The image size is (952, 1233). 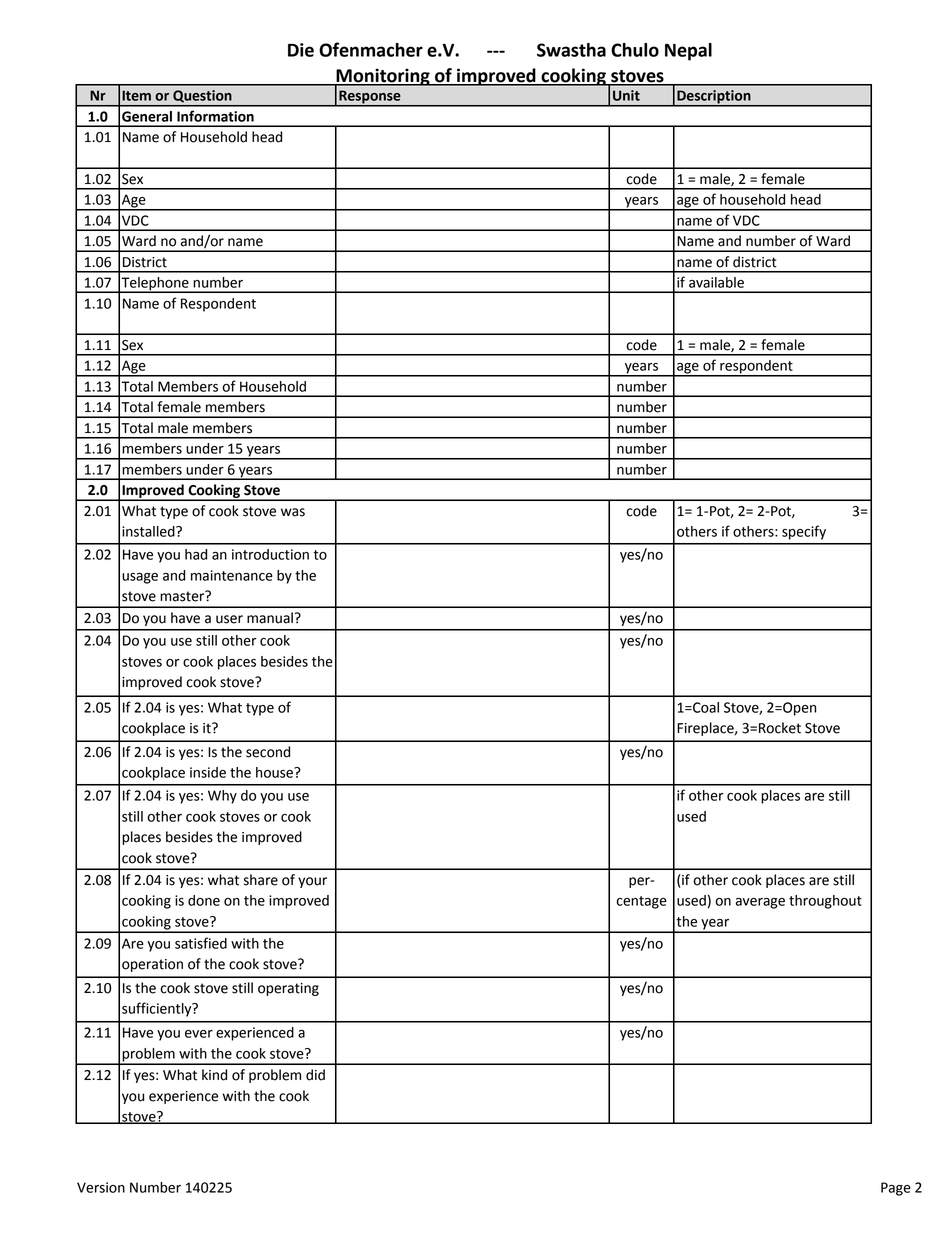 I want to click on manual, so click(x=270, y=618).
